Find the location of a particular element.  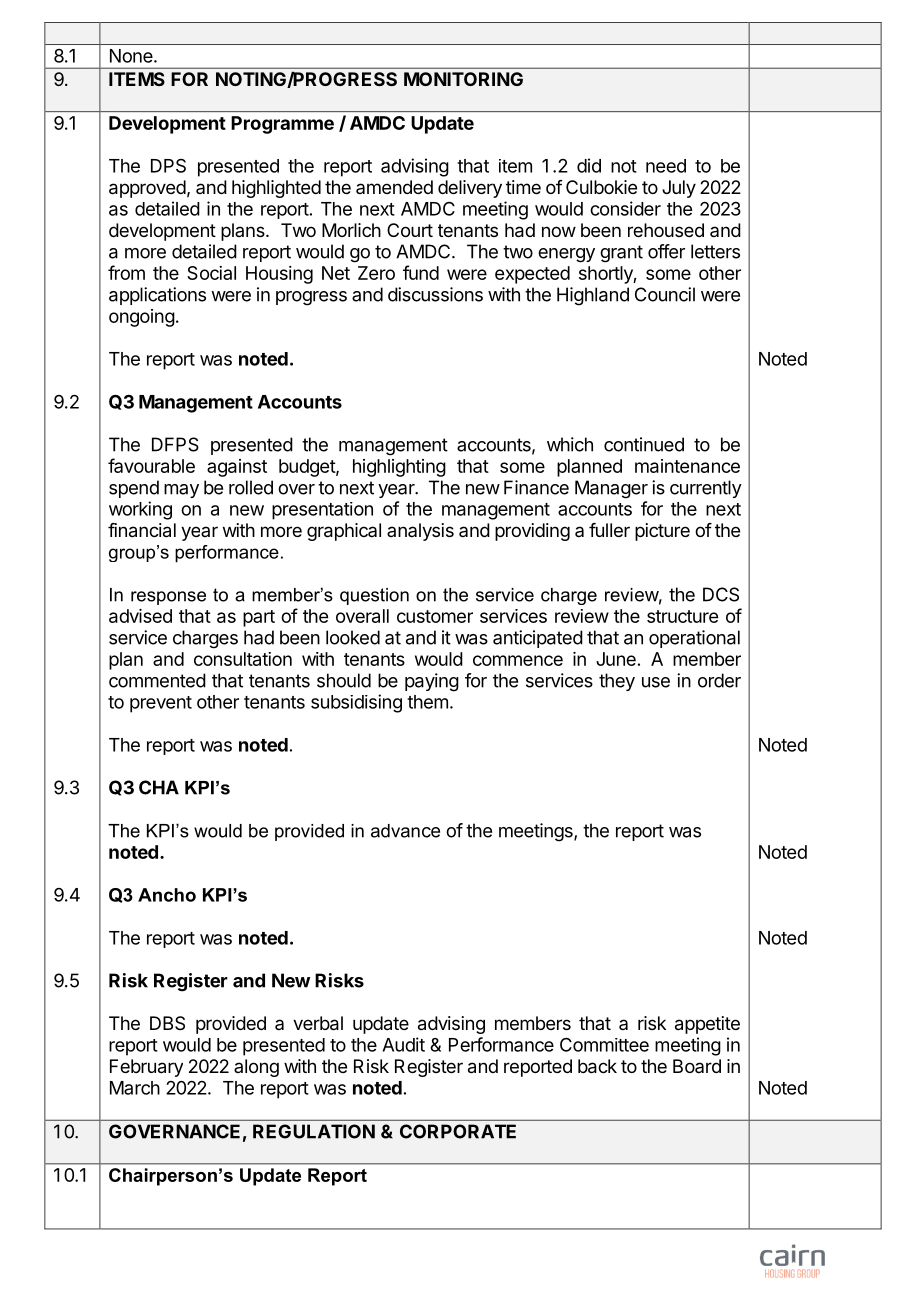

February is located at coordinates (146, 1068).
